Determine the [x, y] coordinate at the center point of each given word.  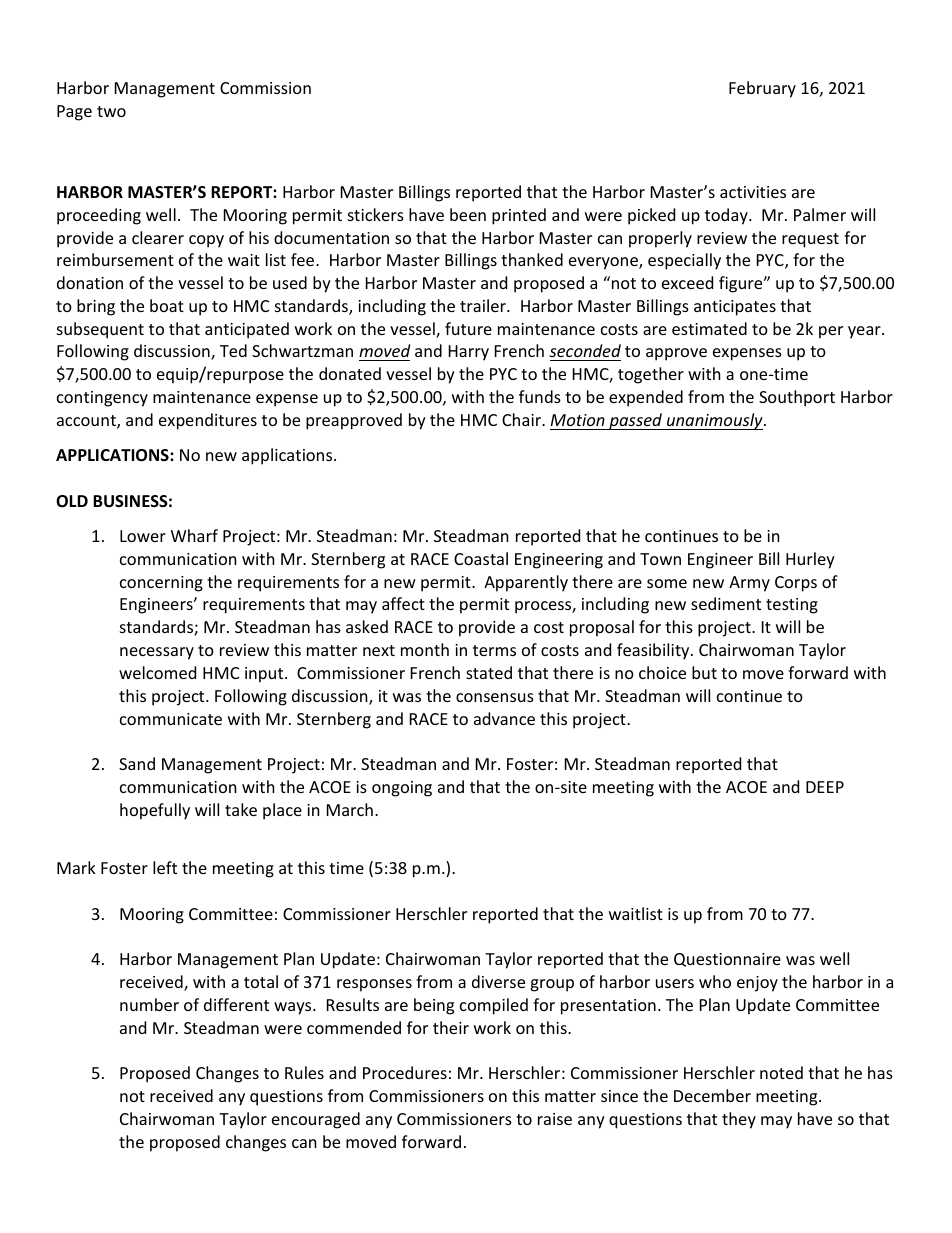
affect [403, 603]
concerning [161, 584]
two [111, 111]
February [762, 89]
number [149, 1004]
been [468, 214]
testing [792, 606]
